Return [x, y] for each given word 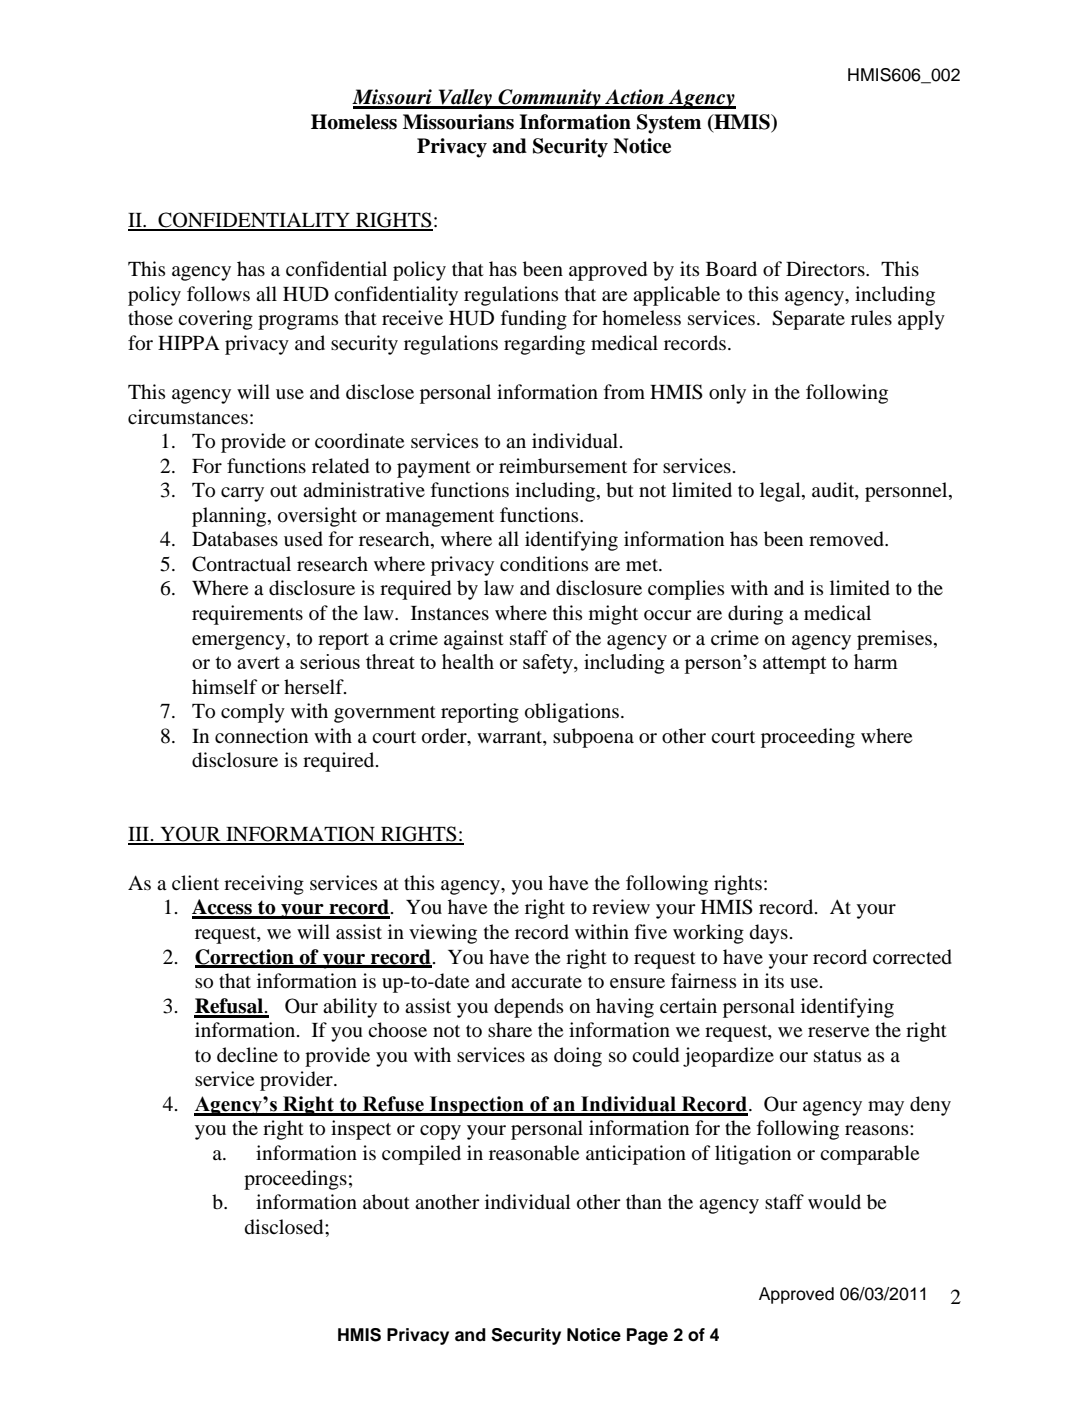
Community [549, 99]
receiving [264, 885]
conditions [544, 564]
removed [848, 539]
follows [218, 294]
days [769, 934]
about [386, 1202]
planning [230, 517]
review [621, 906]
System [669, 124]
